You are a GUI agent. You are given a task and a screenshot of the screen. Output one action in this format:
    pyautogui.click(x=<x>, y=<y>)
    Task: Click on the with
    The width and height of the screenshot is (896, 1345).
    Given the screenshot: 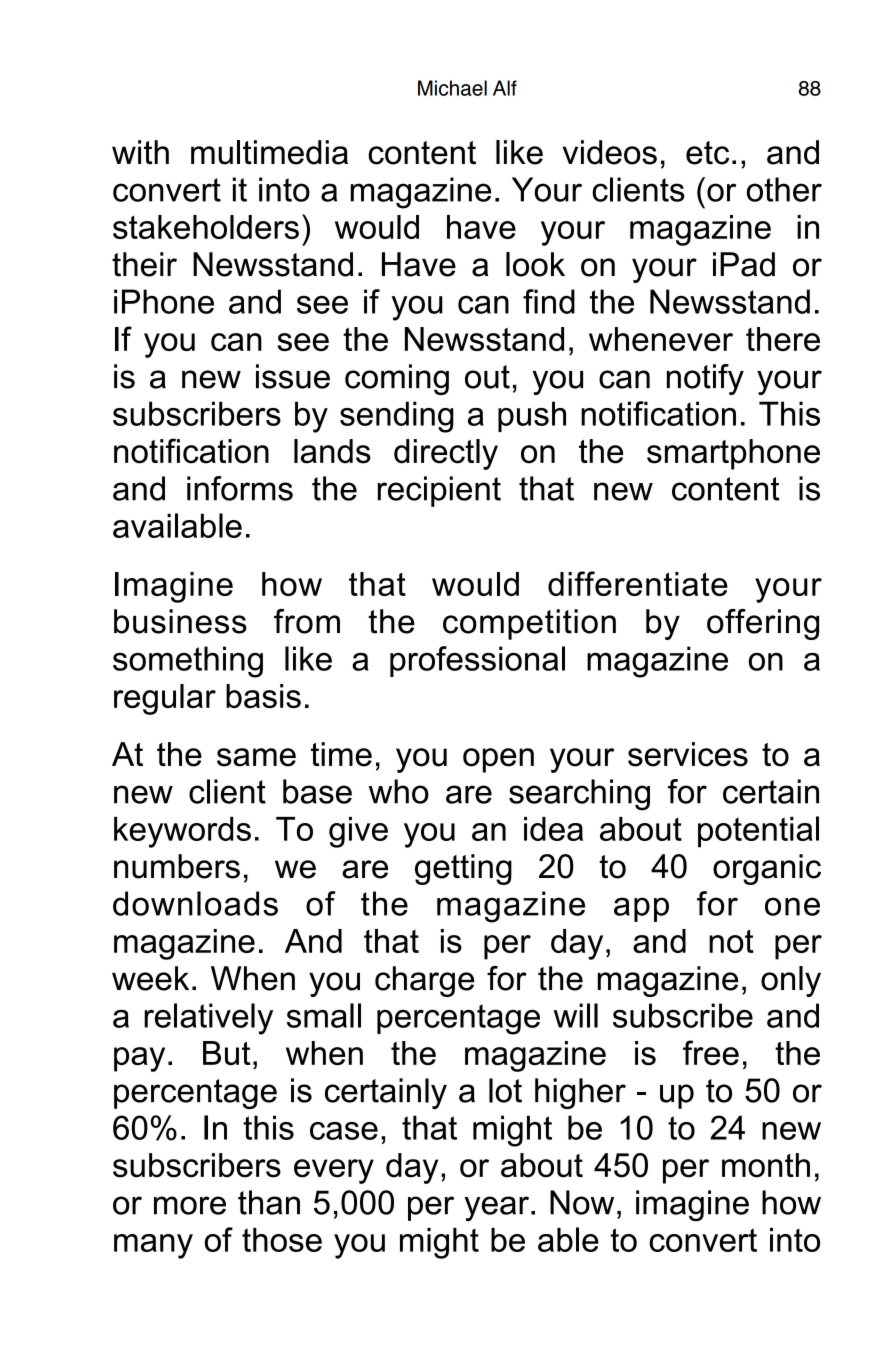 What is the action you would take?
    pyautogui.click(x=140, y=152)
